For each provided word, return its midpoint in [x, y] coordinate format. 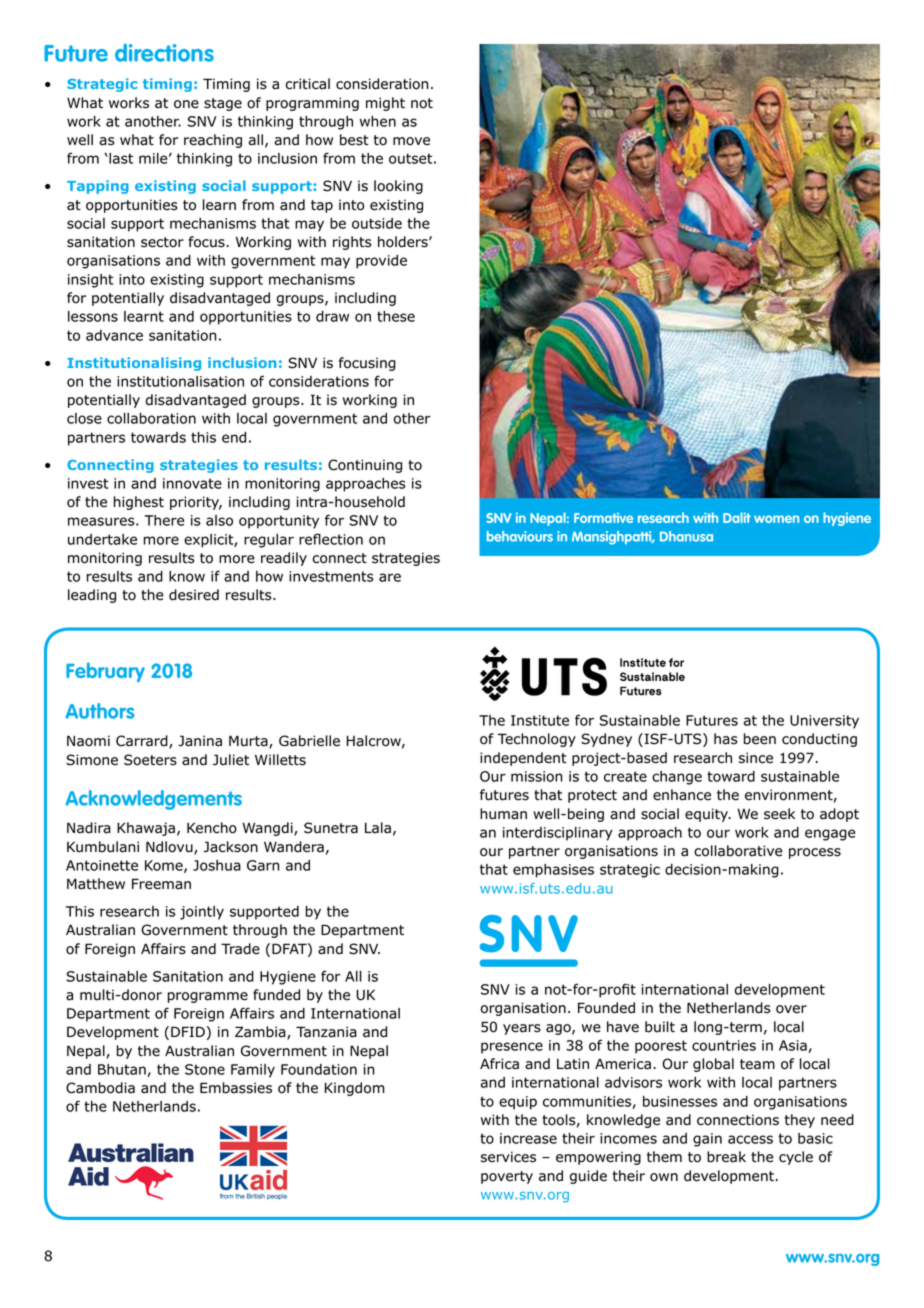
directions [164, 53]
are [390, 577]
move [411, 141]
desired [194, 595]
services [508, 1157]
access [750, 1139]
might [385, 104]
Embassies [236, 1088]
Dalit [737, 517]
